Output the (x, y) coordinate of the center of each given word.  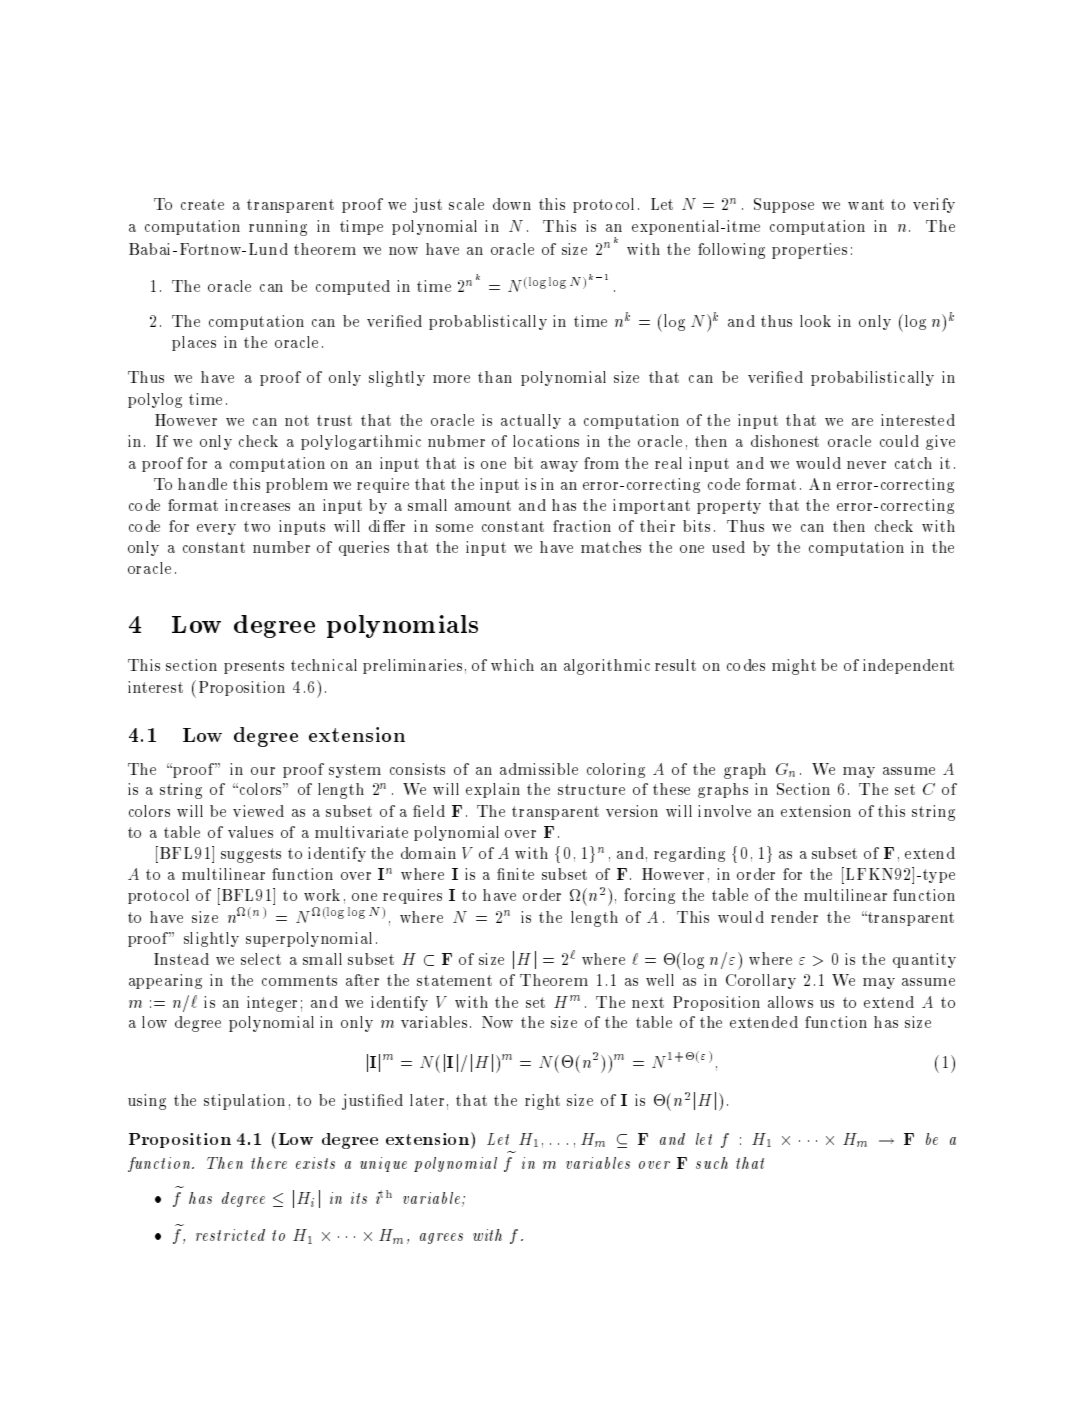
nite (520, 874)
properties (809, 251)
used (728, 547)
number (281, 547)
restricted (230, 1235)
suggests (251, 855)
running (278, 228)
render (794, 917)
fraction (582, 526)
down (512, 204)
